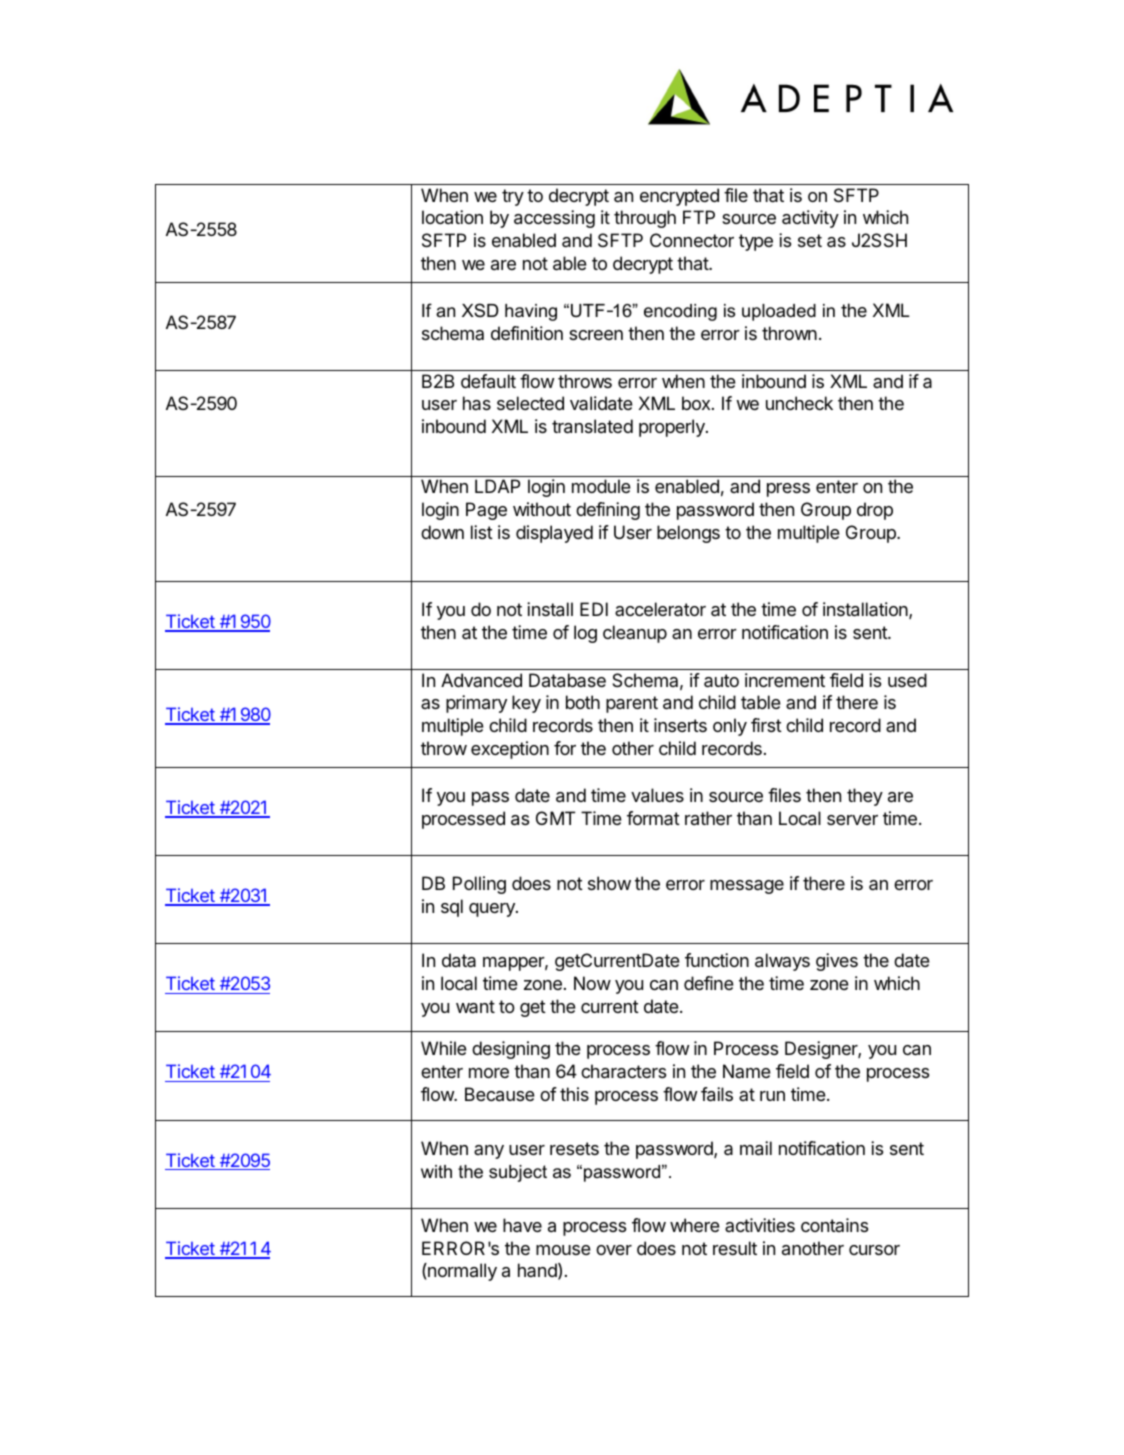 The height and width of the document is (1455, 1124). I want to click on inserts, so click(680, 725).
